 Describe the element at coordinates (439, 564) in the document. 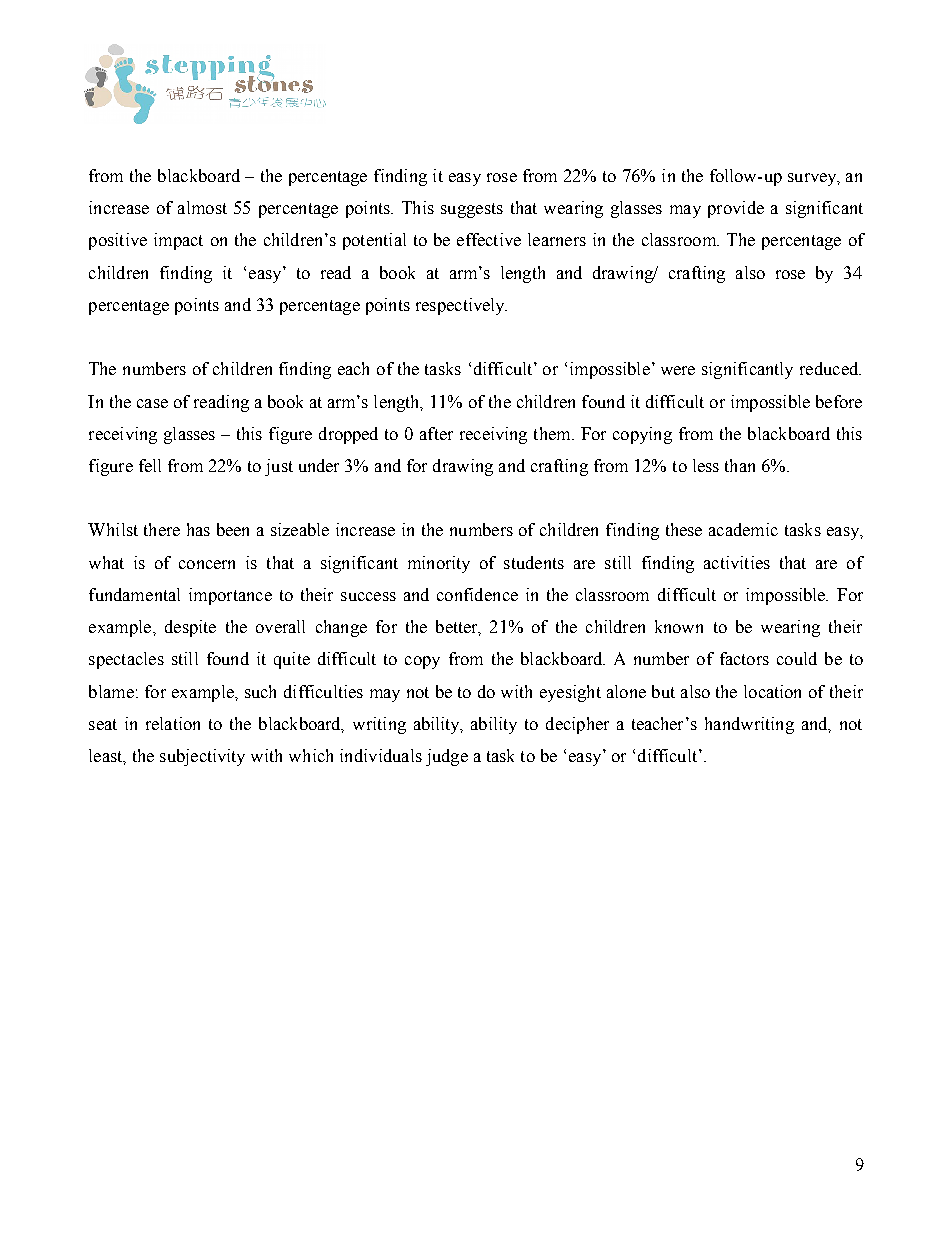

I see `minority` at that location.
